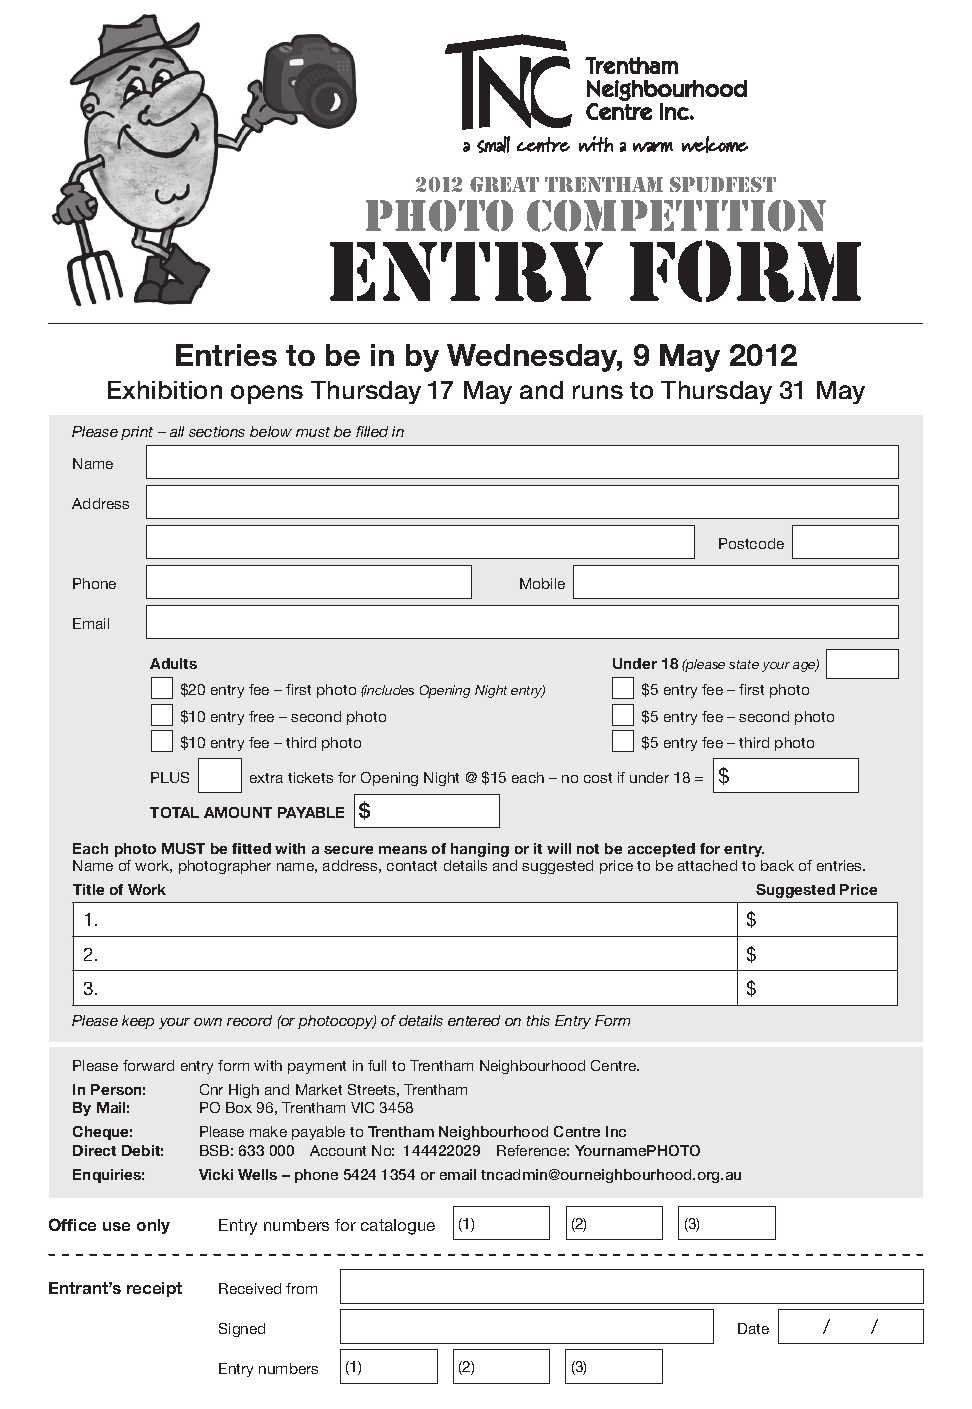 The width and height of the screenshot is (972, 1409). I want to click on Adults, so click(173, 663).
